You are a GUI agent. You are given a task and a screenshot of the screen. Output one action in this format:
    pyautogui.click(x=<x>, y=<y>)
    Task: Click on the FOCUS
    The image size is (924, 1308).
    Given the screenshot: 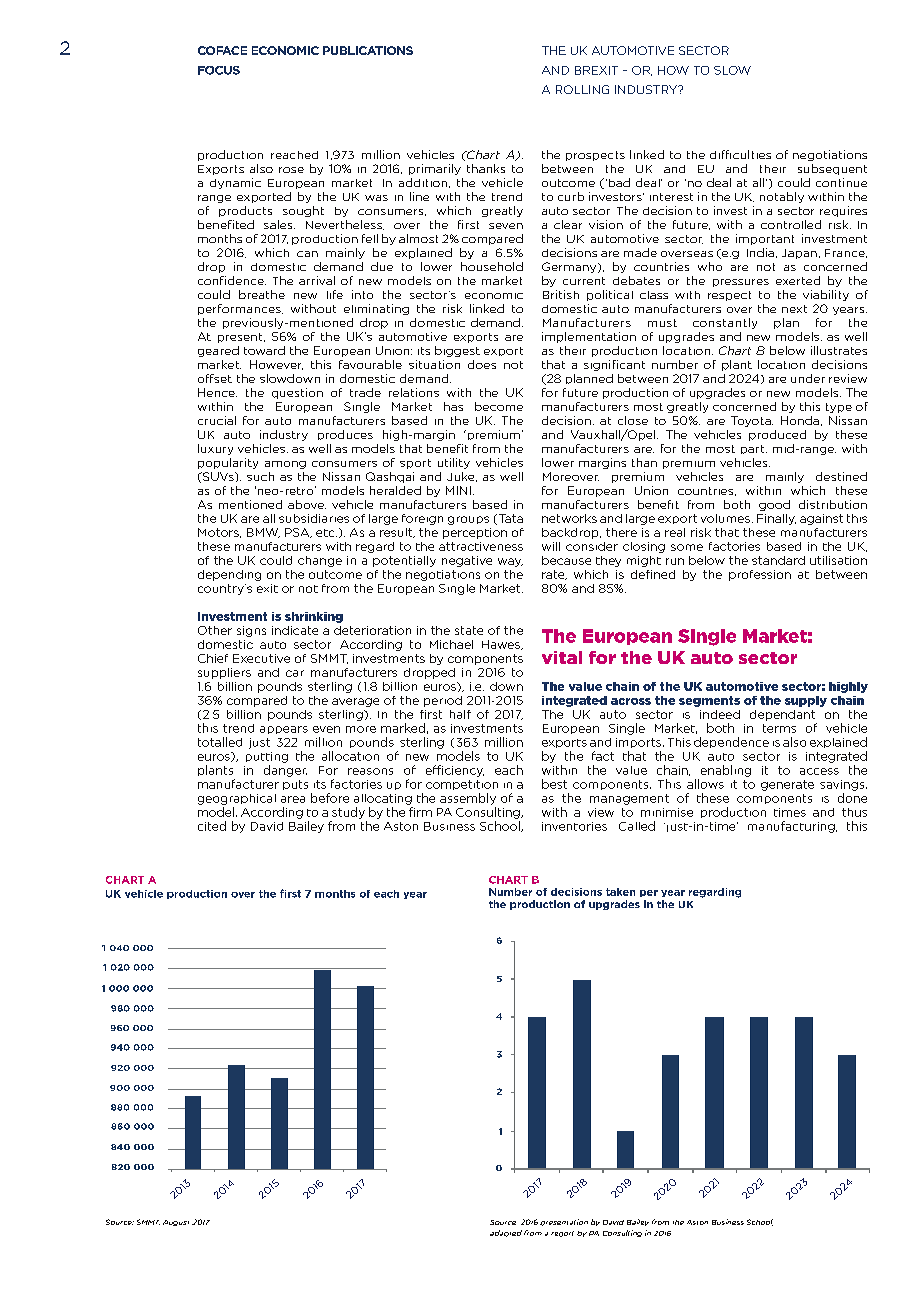 What is the action you would take?
    pyautogui.click(x=219, y=70)
